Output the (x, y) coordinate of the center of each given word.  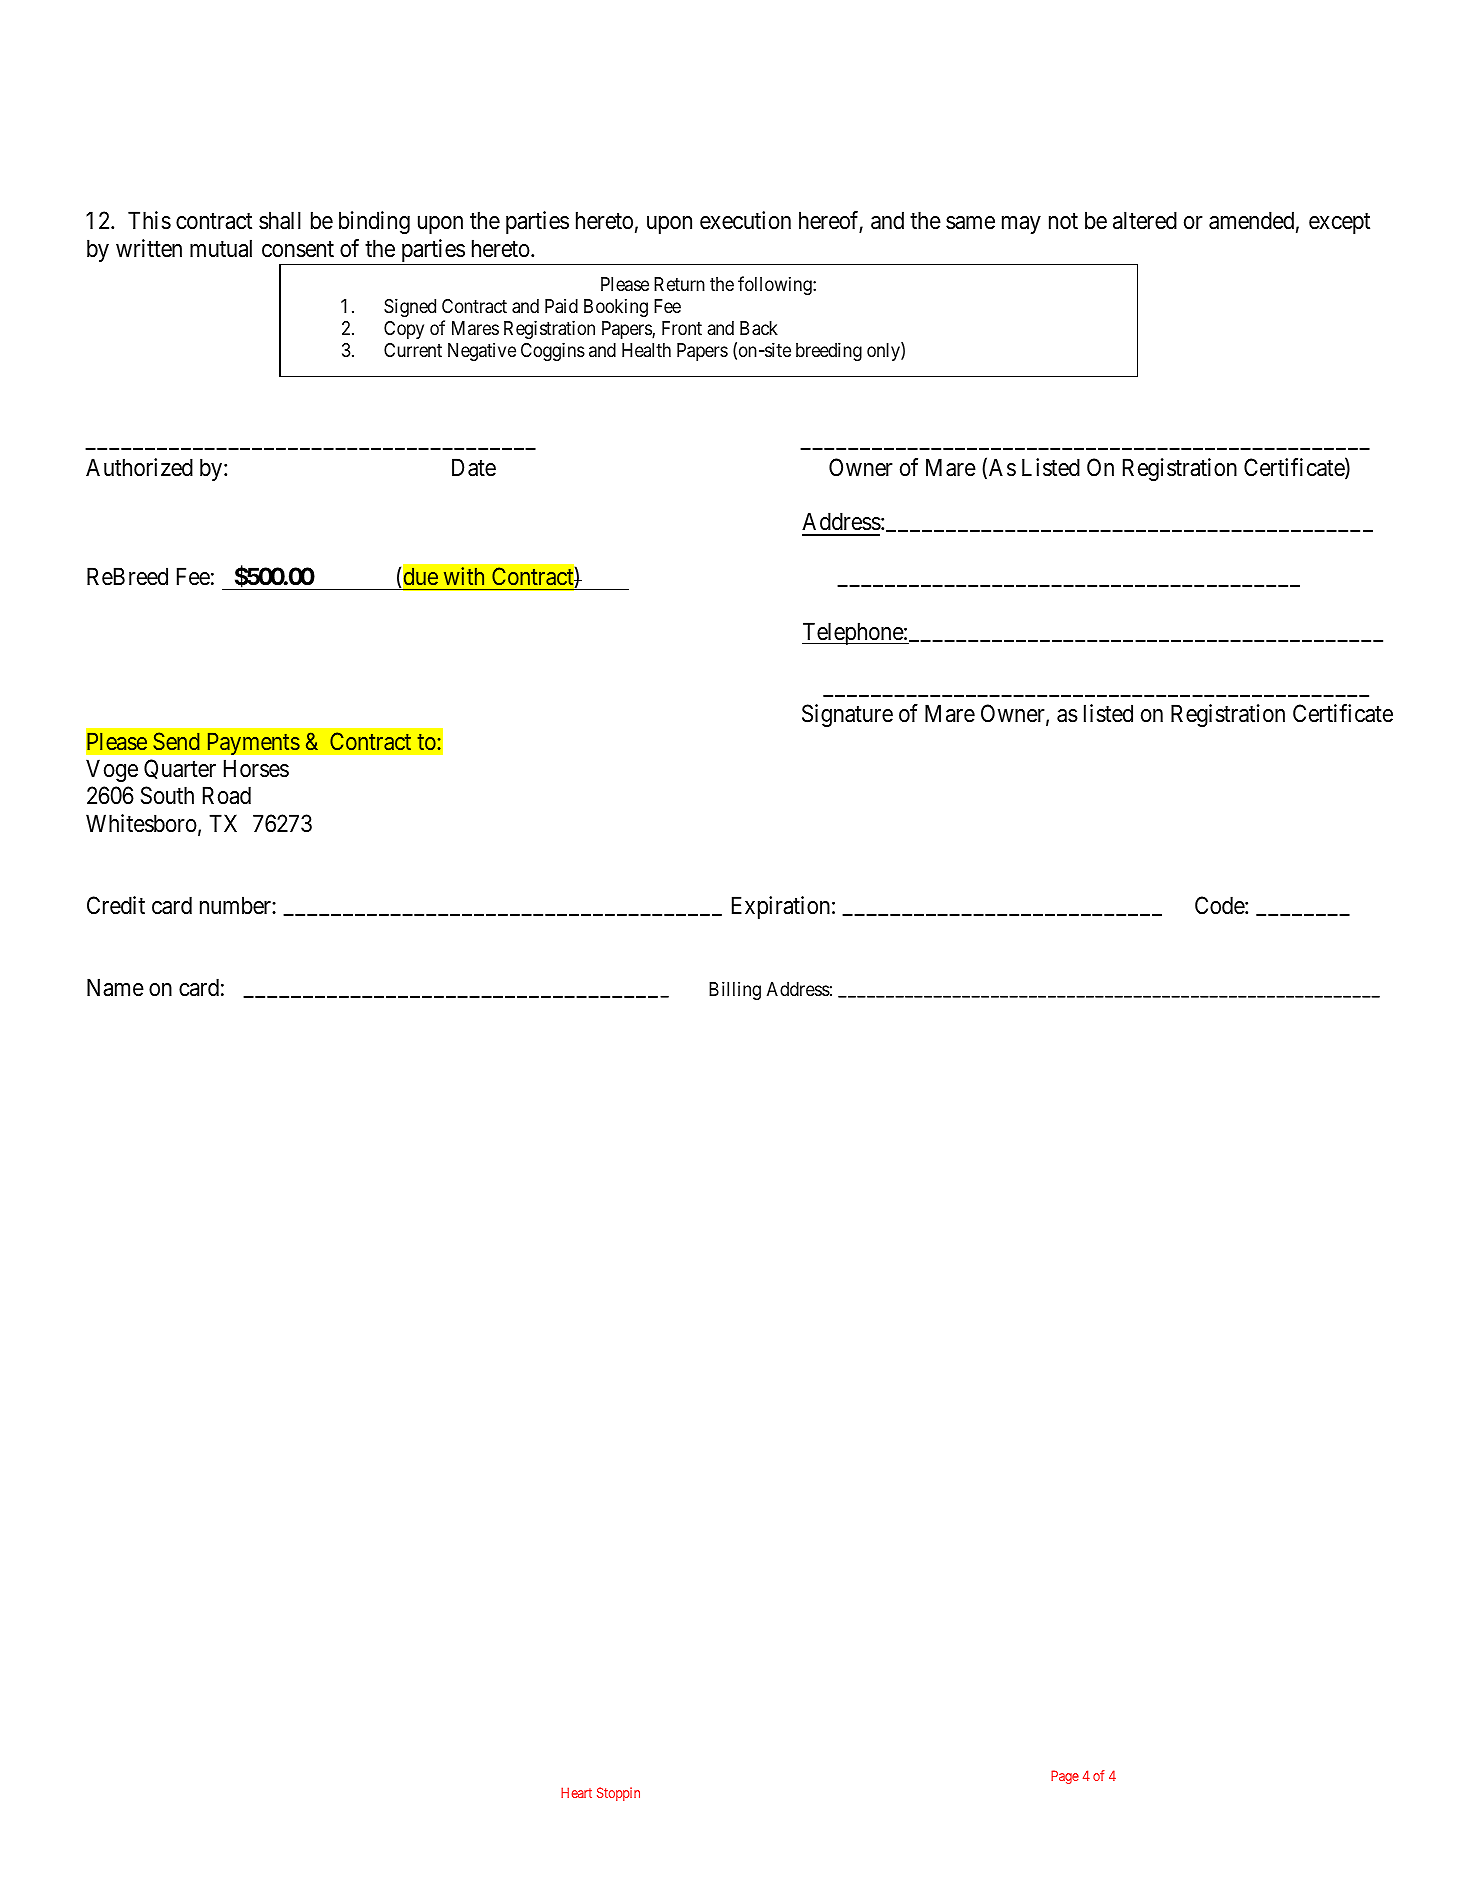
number (236, 905)
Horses (256, 768)
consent (298, 249)
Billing (735, 990)
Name (115, 988)
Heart (576, 1792)
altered (1145, 220)
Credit (116, 905)
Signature (847, 715)
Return (679, 284)
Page (1065, 1777)
